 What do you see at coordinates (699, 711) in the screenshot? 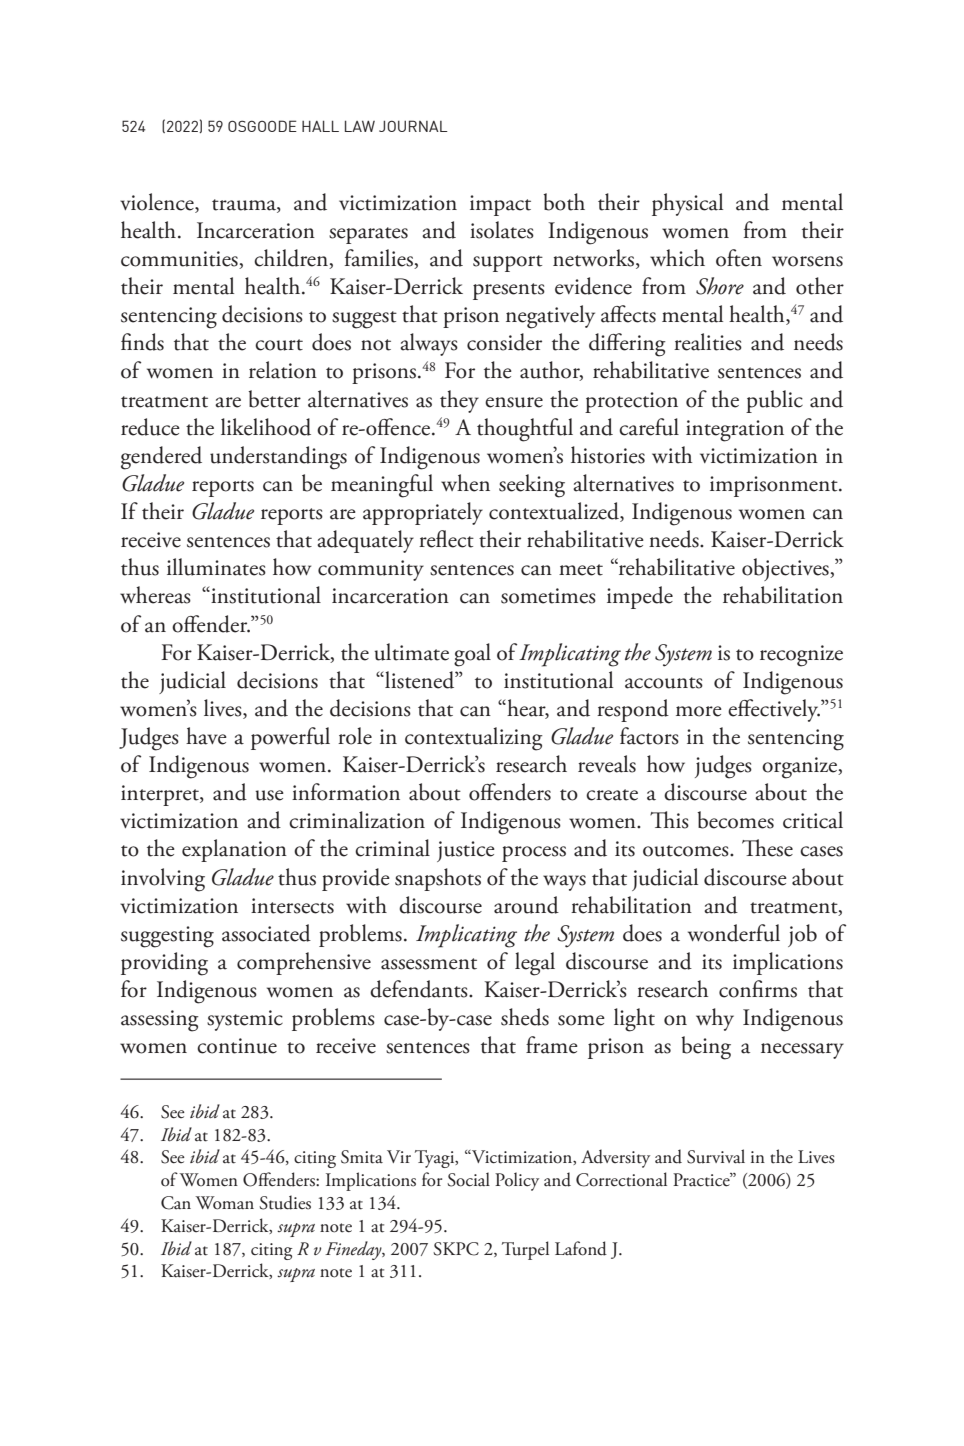
I see `more` at bounding box center [699, 711].
